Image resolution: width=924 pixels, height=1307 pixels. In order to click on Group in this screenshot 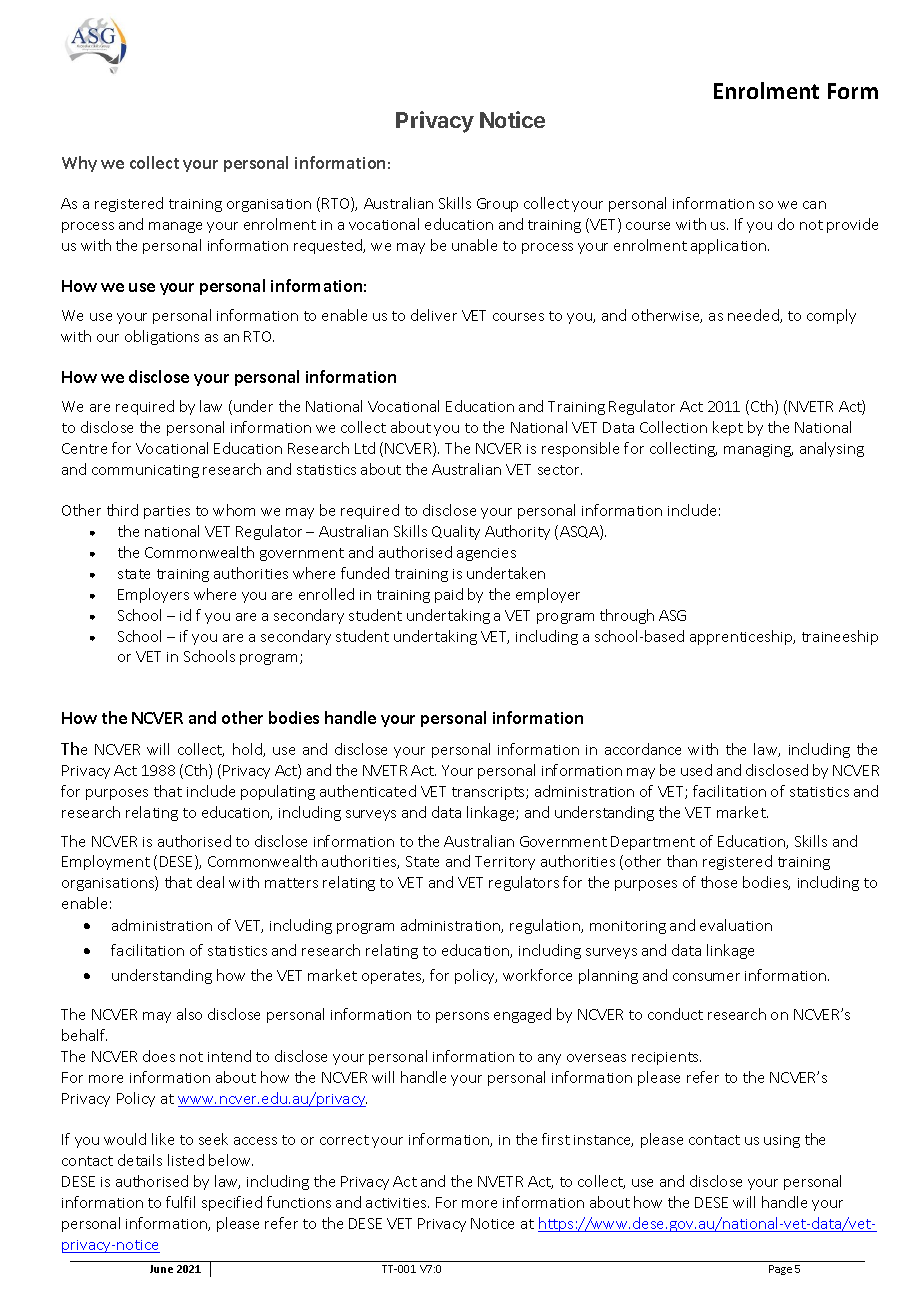, I will do `click(497, 205)`.
